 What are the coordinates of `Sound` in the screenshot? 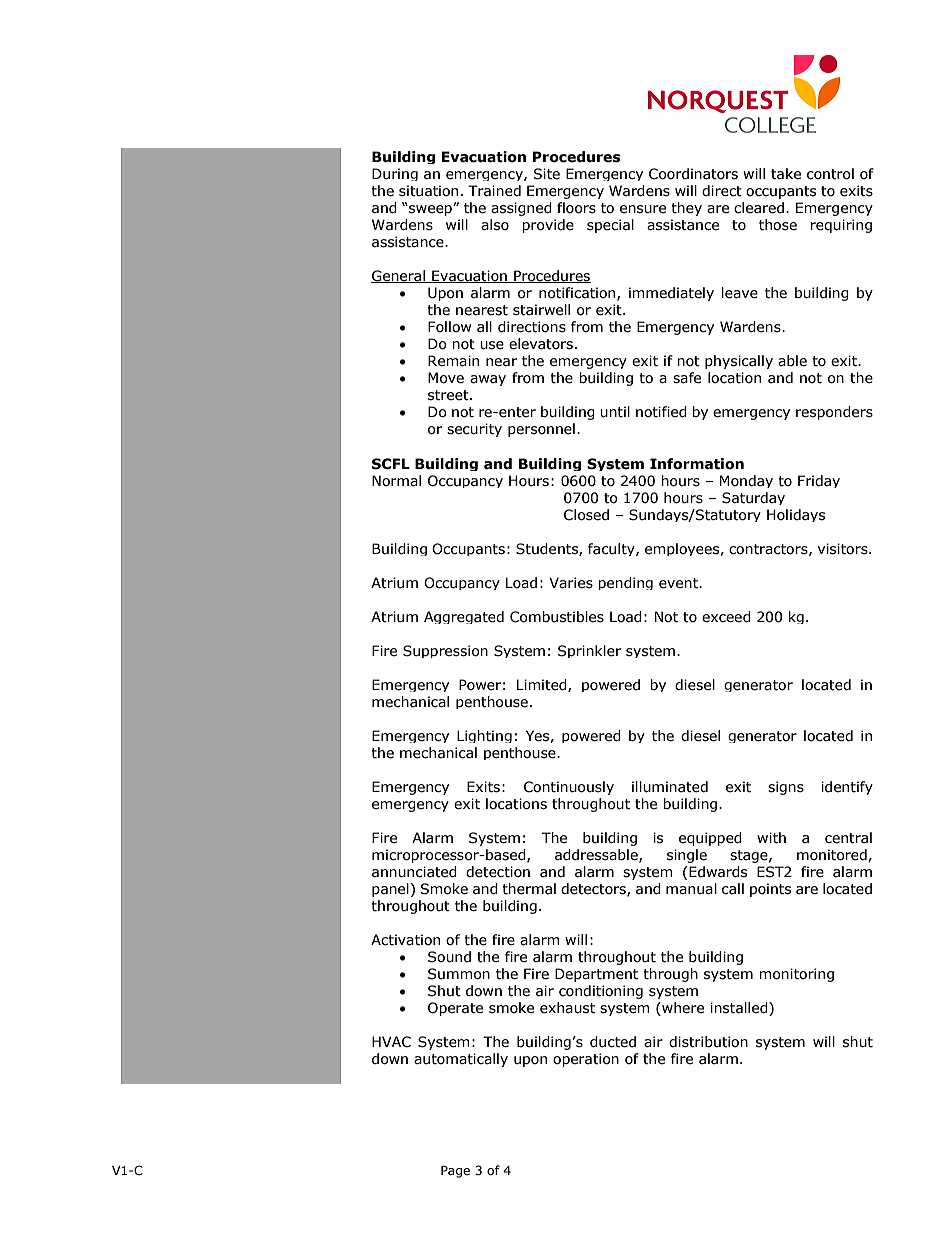 It's located at (449, 957).
